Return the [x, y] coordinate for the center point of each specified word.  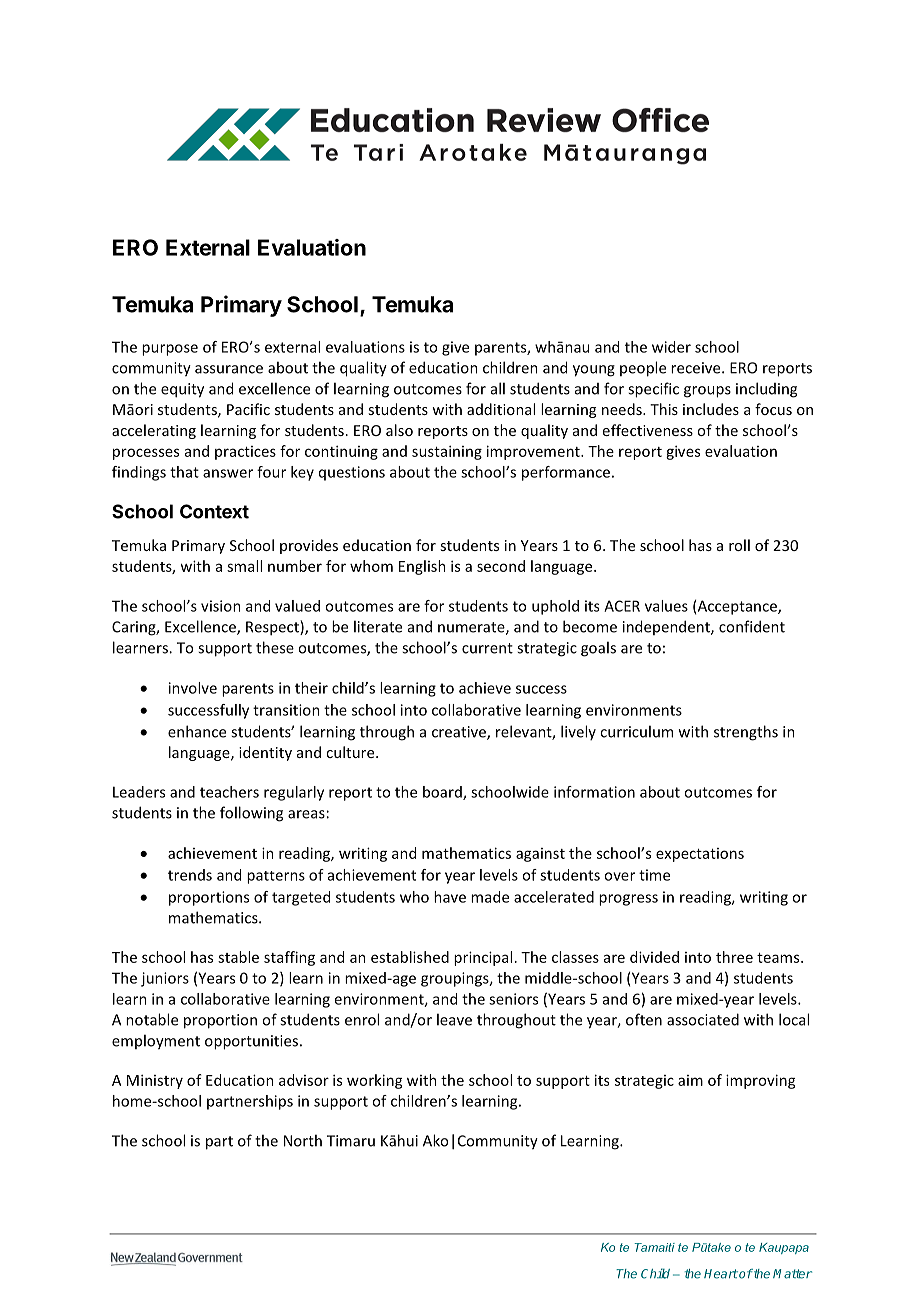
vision [221, 606]
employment [156, 1042]
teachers [229, 792]
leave [454, 1019]
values [666, 606]
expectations [700, 855]
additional [501, 409]
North [303, 1140]
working [375, 1081]
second [501, 566]
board [443, 793]
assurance [229, 369]
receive [697, 368]
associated [703, 1019]
